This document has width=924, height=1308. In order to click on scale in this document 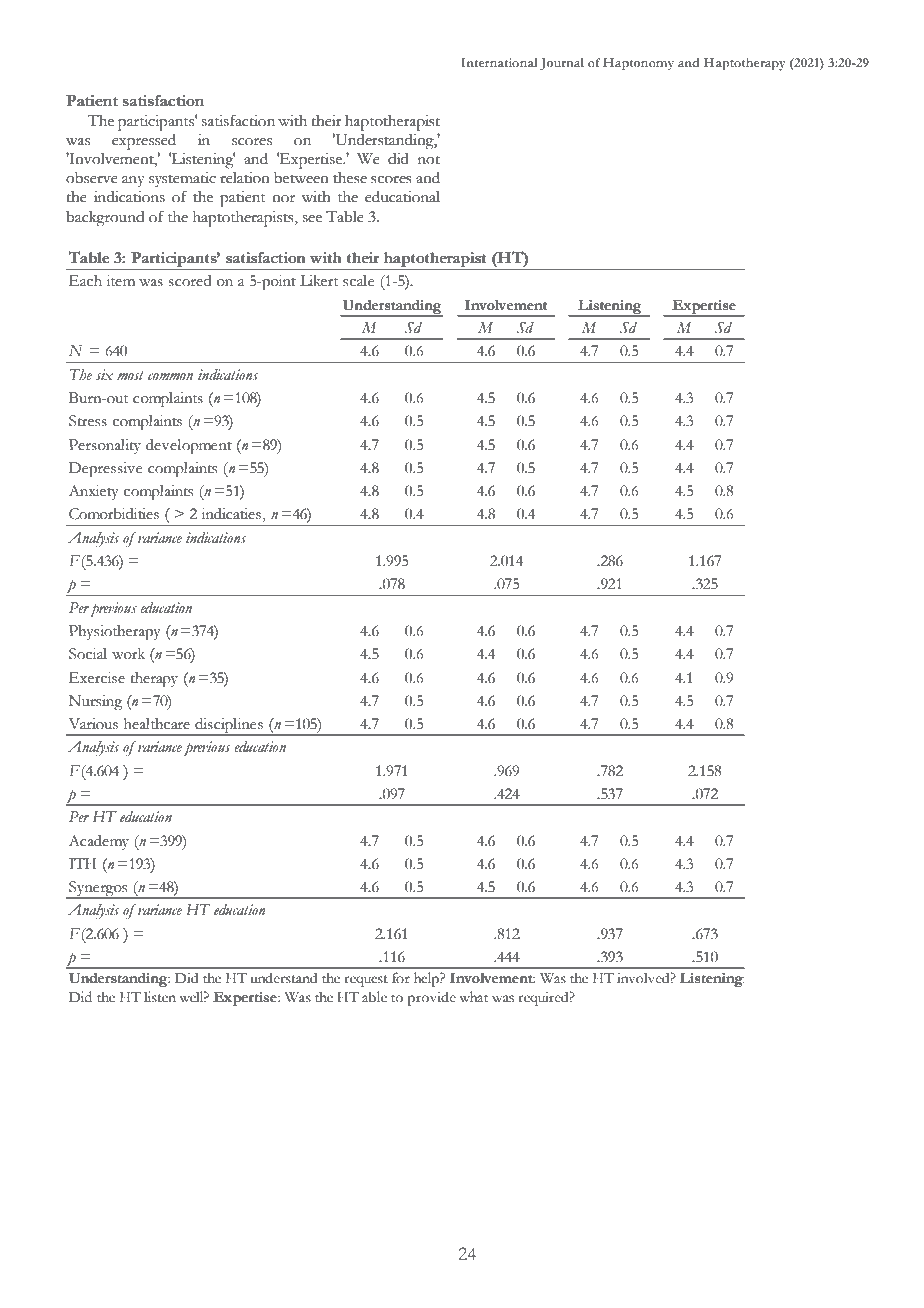, I will do `click(358, 281)`.
